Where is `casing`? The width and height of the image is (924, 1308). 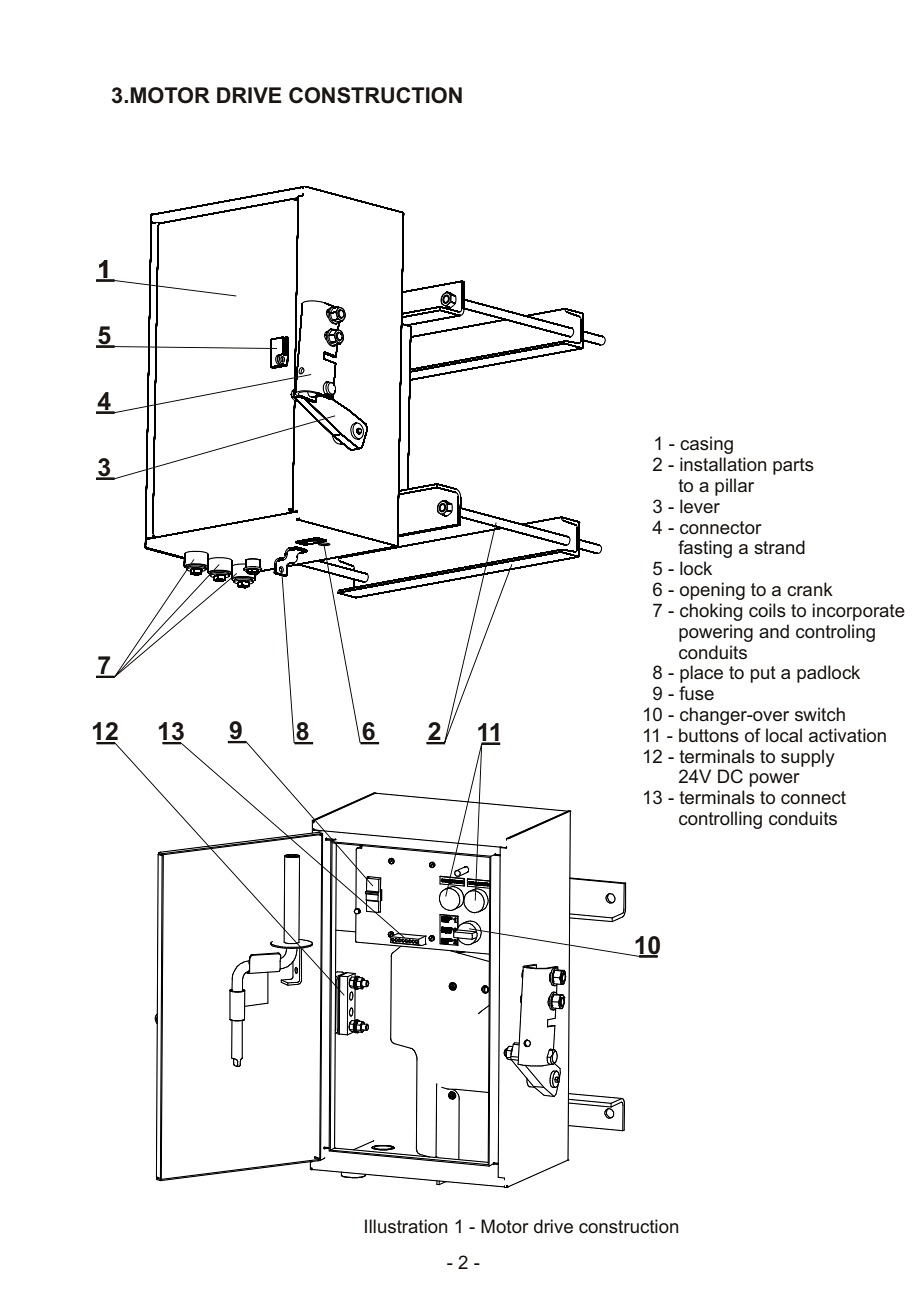 casing is located at coordinates (706, 445).
